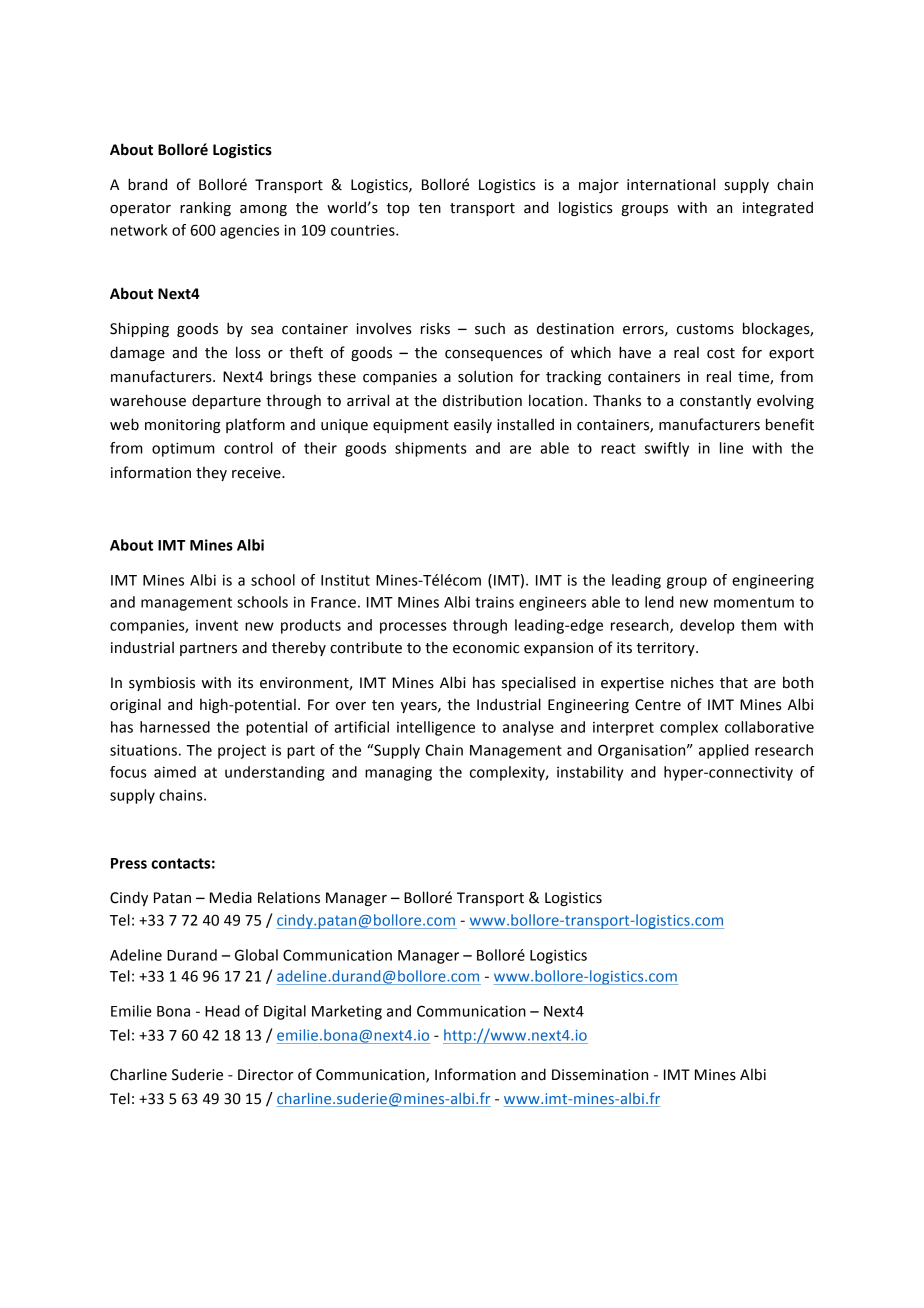 This page has width=924, height=1308. What do you see at coordinates (217, 625) in the page?
I see `invent` at bounding box center [217, 625].
